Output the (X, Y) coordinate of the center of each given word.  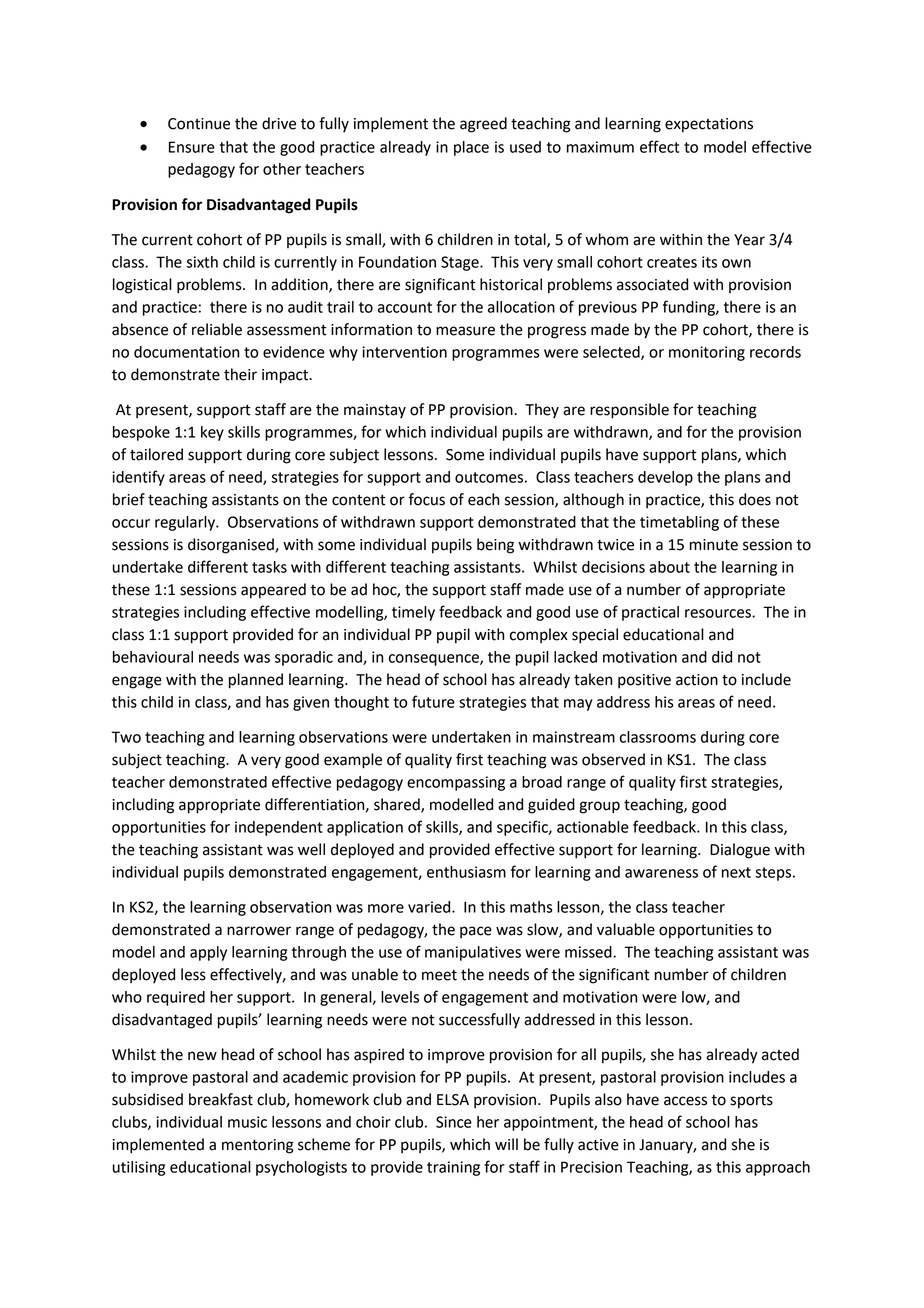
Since (454, 1122)
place (471, 148)
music (247, 1122)
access (685, 1101)
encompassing (456, 783)
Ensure (192, 147)
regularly (186, 523)
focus (426, 499)
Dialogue (740, 851)
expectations (709, 125)
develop (665, 478)
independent (279, 828)
